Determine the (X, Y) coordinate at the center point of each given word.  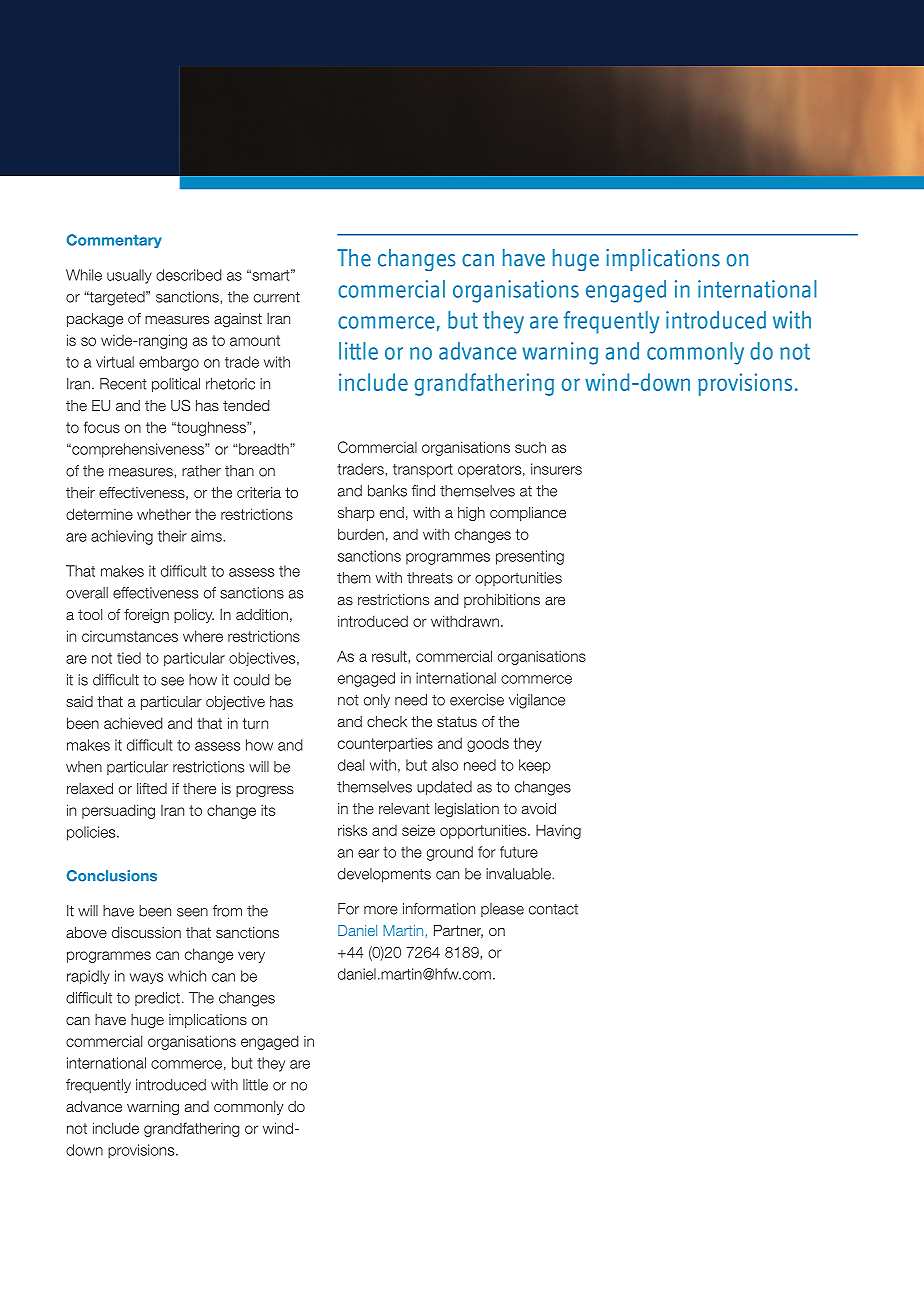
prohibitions (502, 601)
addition (262, 614)
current (277, 297)
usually (129, 276)
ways (146, 978)
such (530, 447)
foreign (146, 616)
